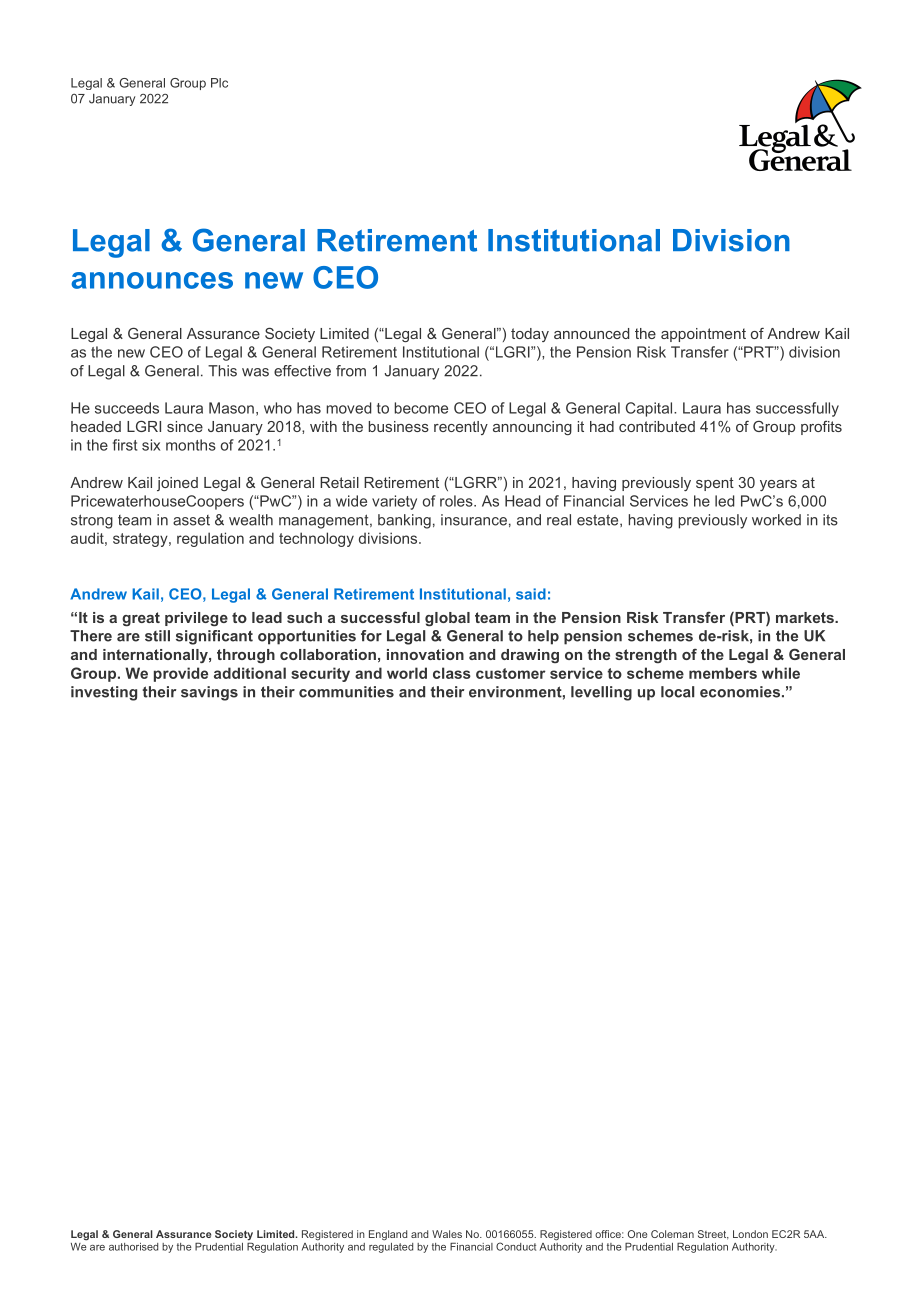 The image size is (924, 1308). What do you see at coordinates (133, 1247) in the document?
I see `authorised` at bounding box center [133, 1247].
